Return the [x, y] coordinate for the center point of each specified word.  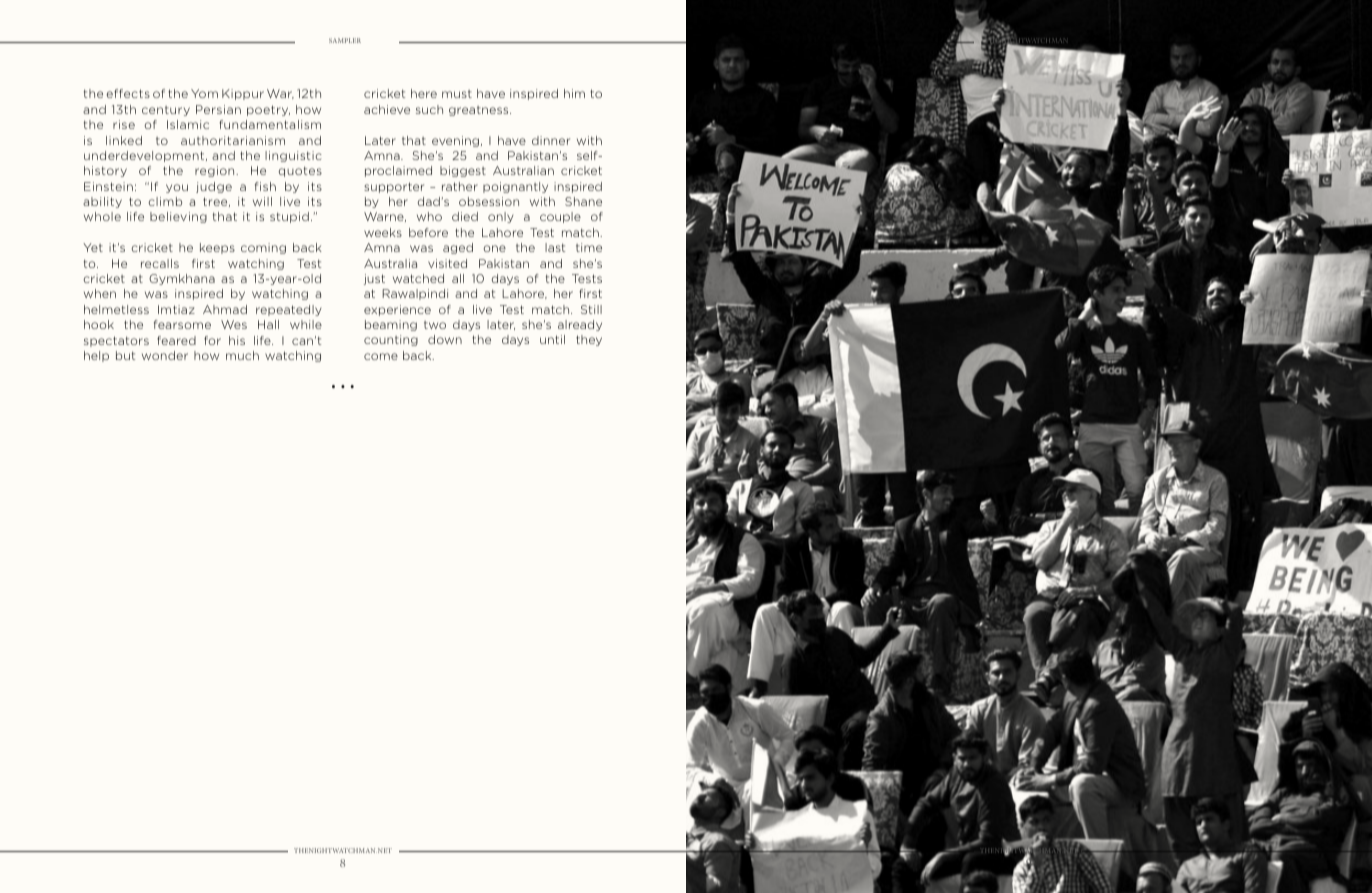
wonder [165, 355]
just [374, 279]
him [574, 93]
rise [124, 124]
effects [128, 93]
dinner [551, 140]
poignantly [515, 187]
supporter [394, 187]
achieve [387, 109]
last [555, 247]
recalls [160, 263]
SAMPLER [345, 40]
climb [165, 201]
